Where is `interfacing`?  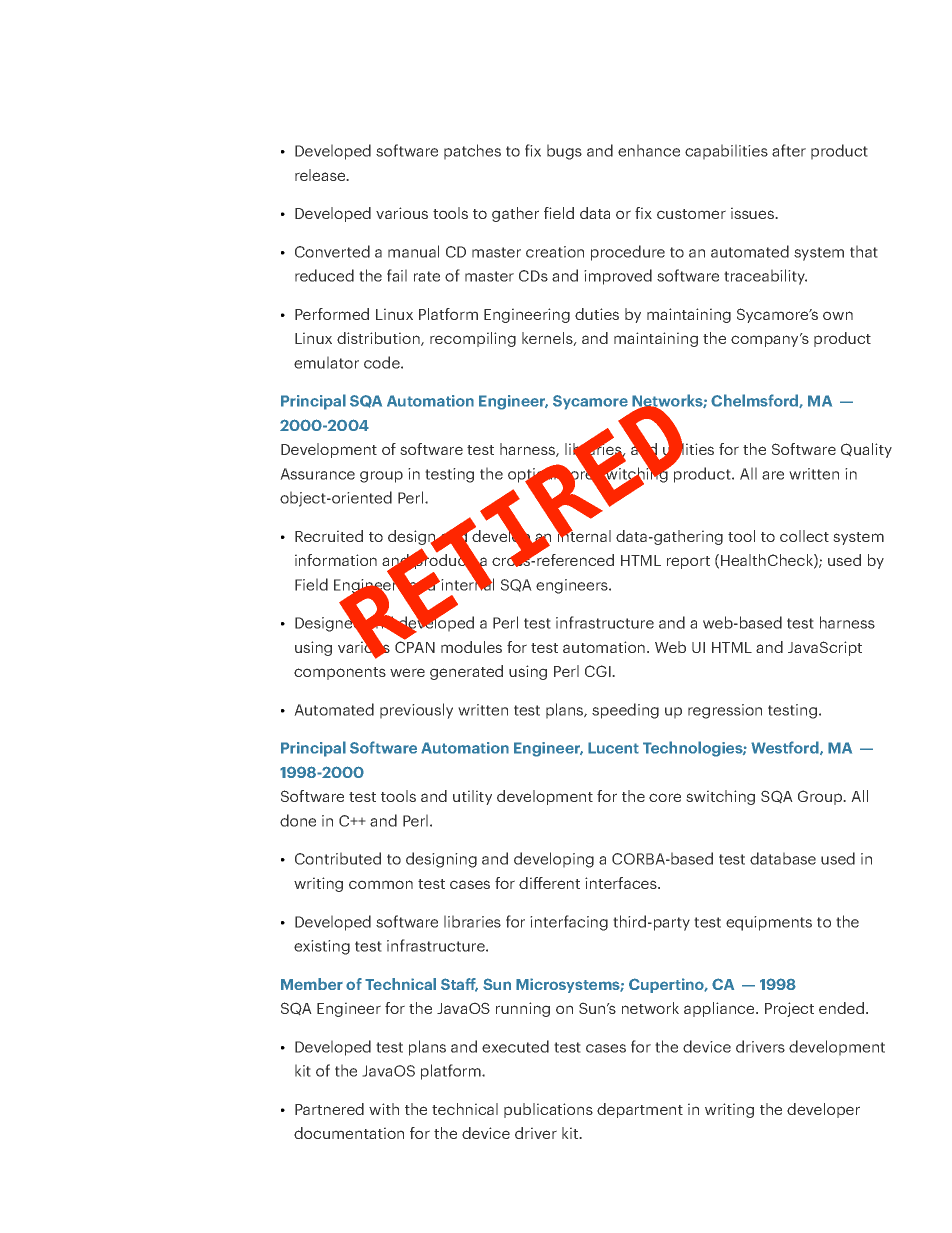 interfacing is located at coordinates (569, 923).
